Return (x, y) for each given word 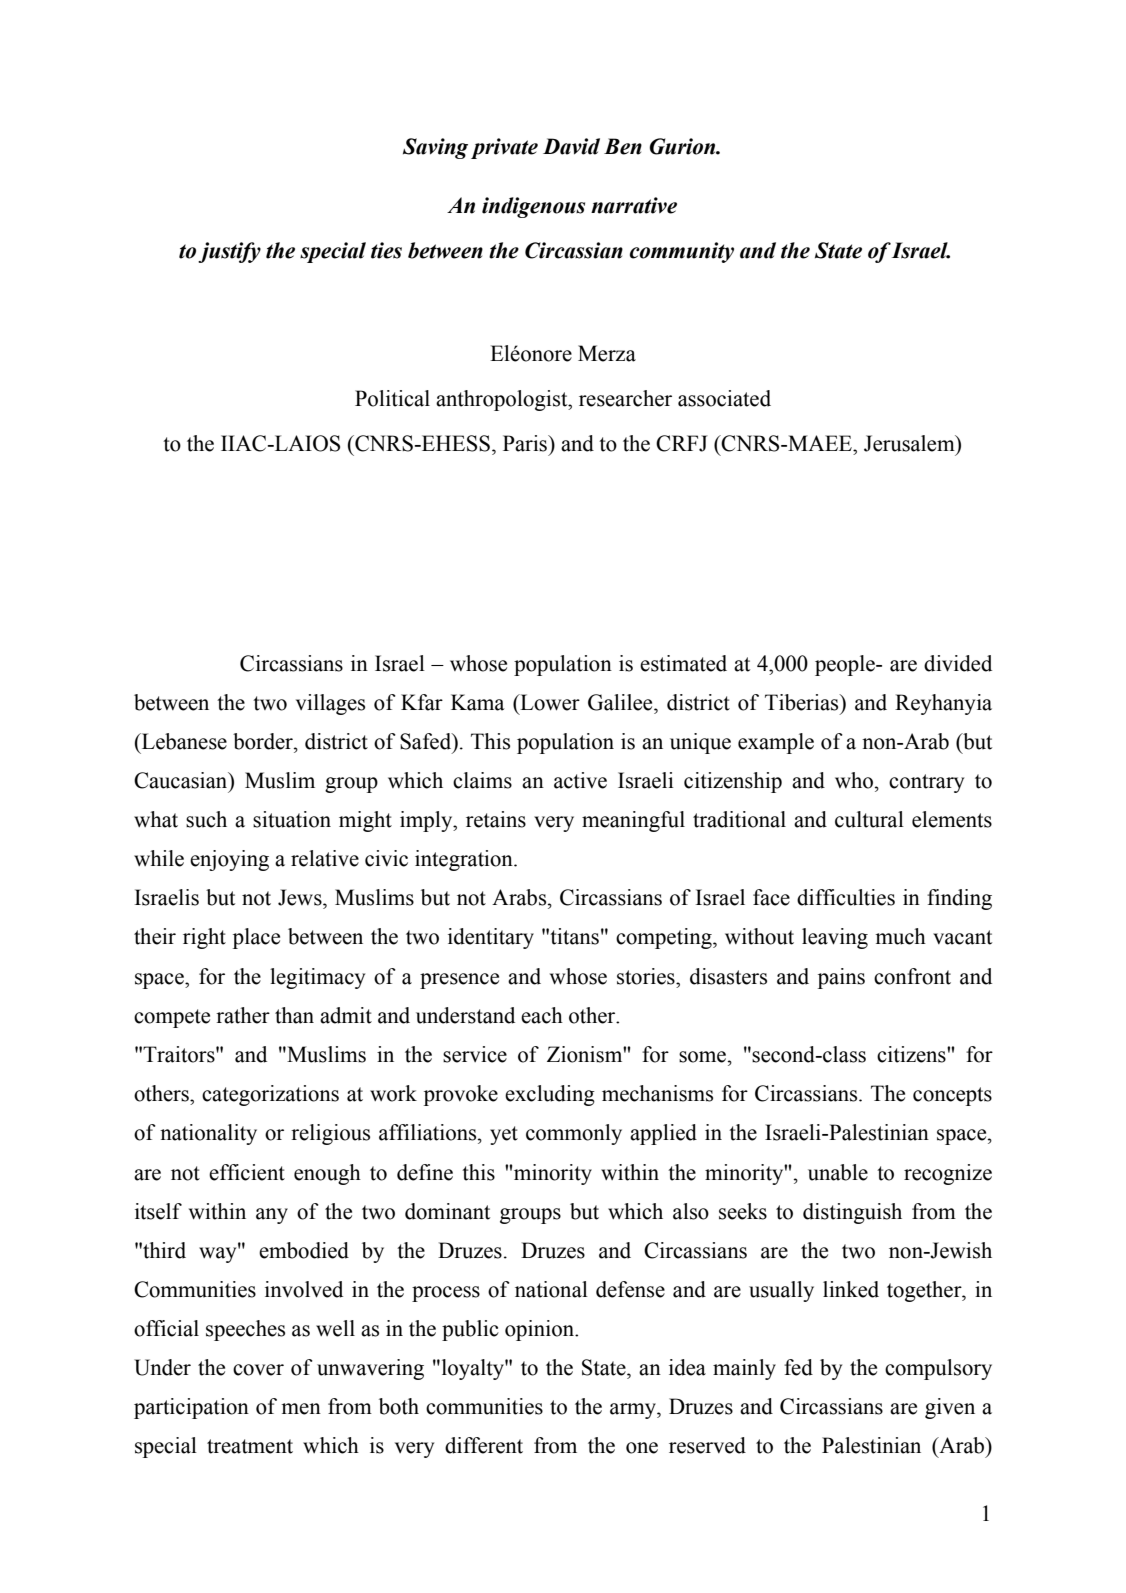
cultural (869, 819)
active (580, 780)
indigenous (533, 207)
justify (229, 252)
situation (292, 819)
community (682, 252)
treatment (250, 1446)
